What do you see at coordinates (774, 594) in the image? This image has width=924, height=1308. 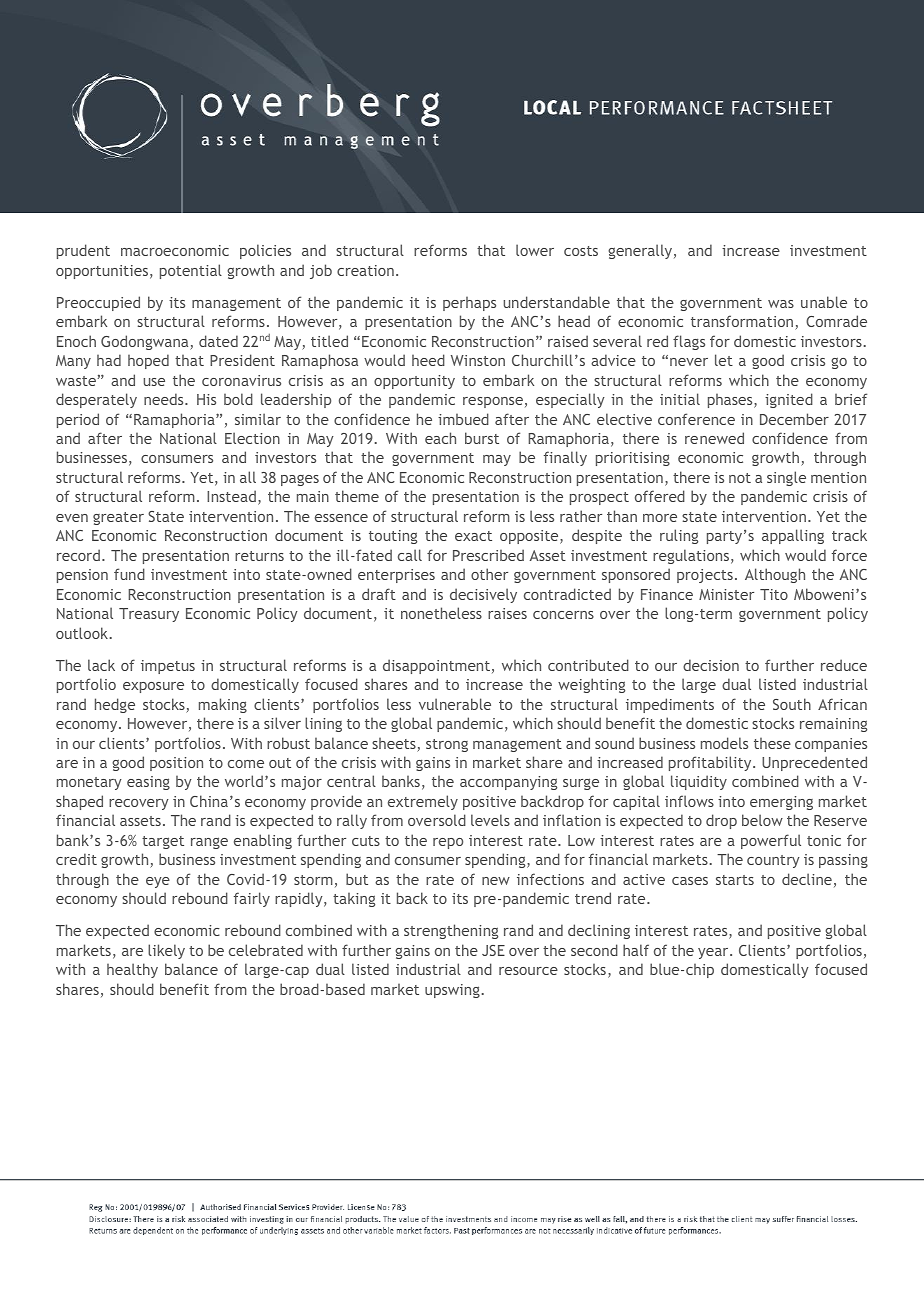 I see `Tito` at bounding box center [774, 594].
